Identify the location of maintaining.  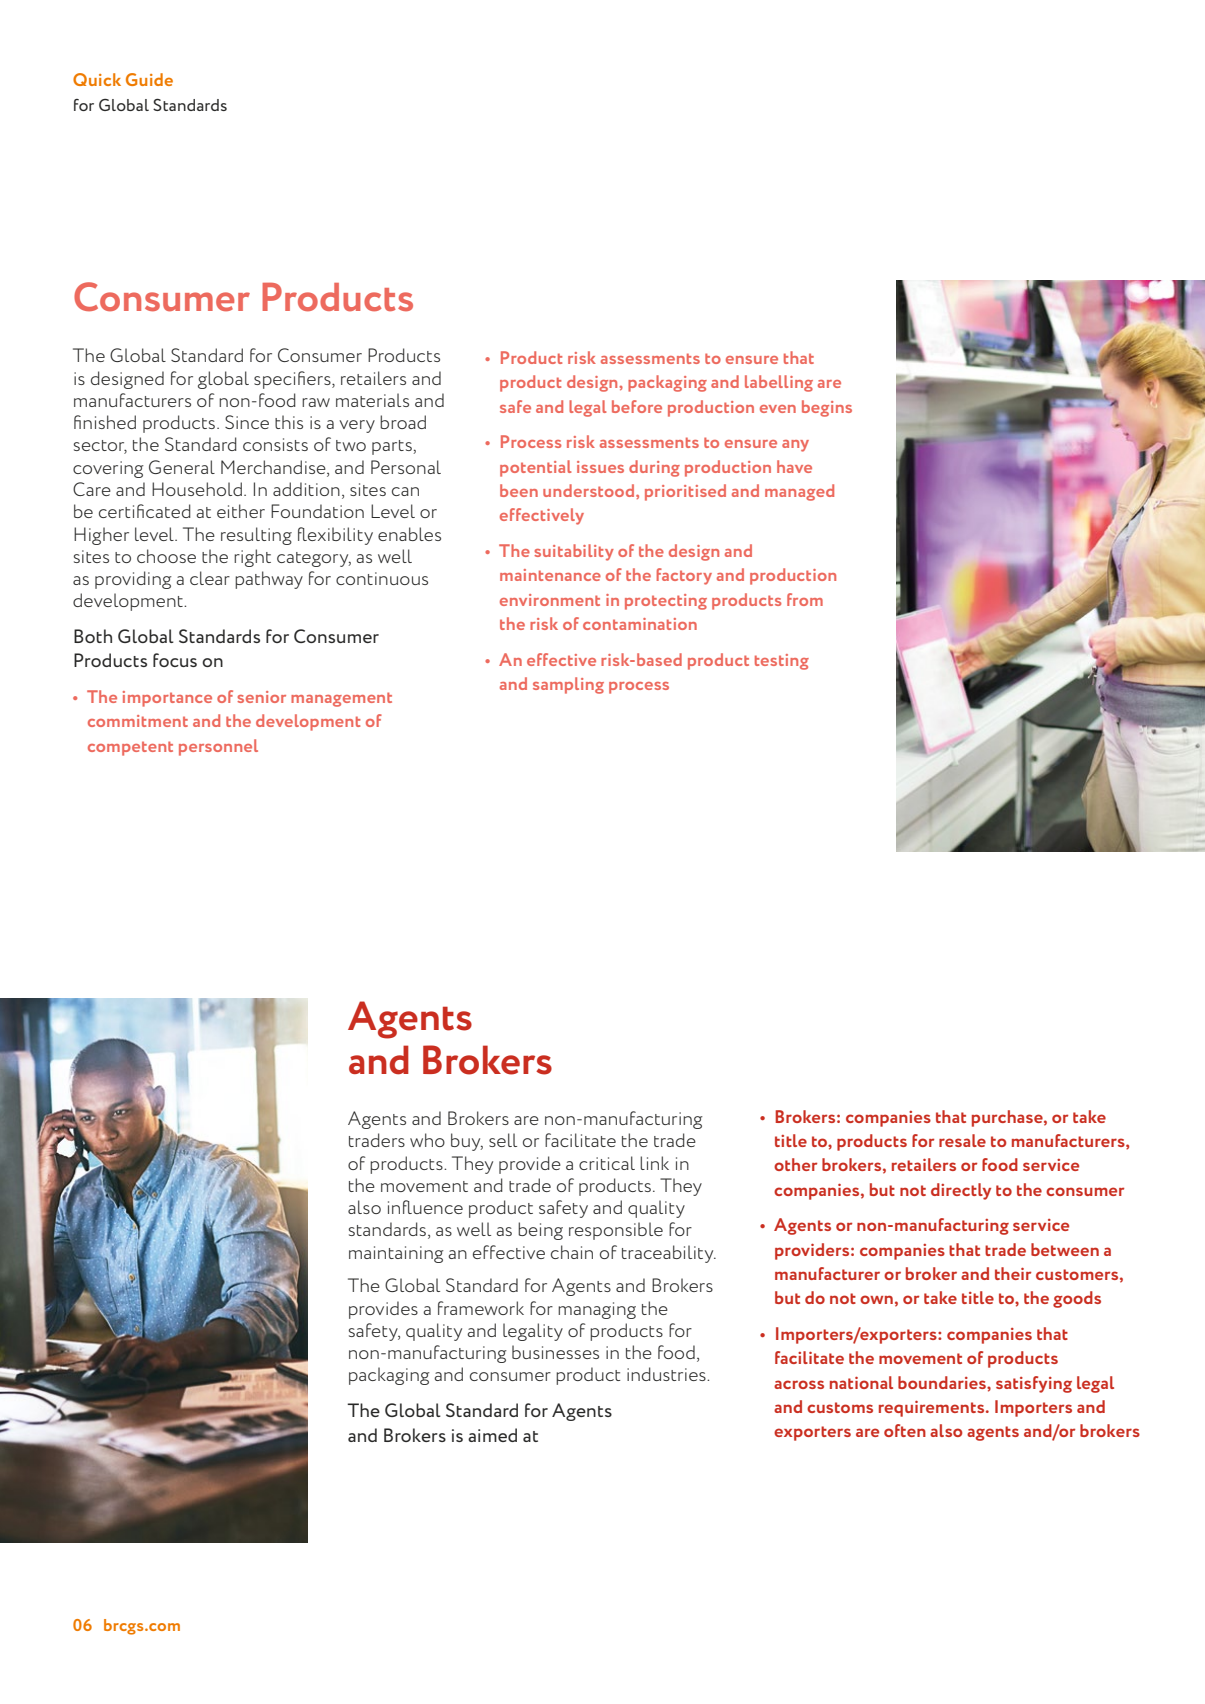
(396, 1254).
